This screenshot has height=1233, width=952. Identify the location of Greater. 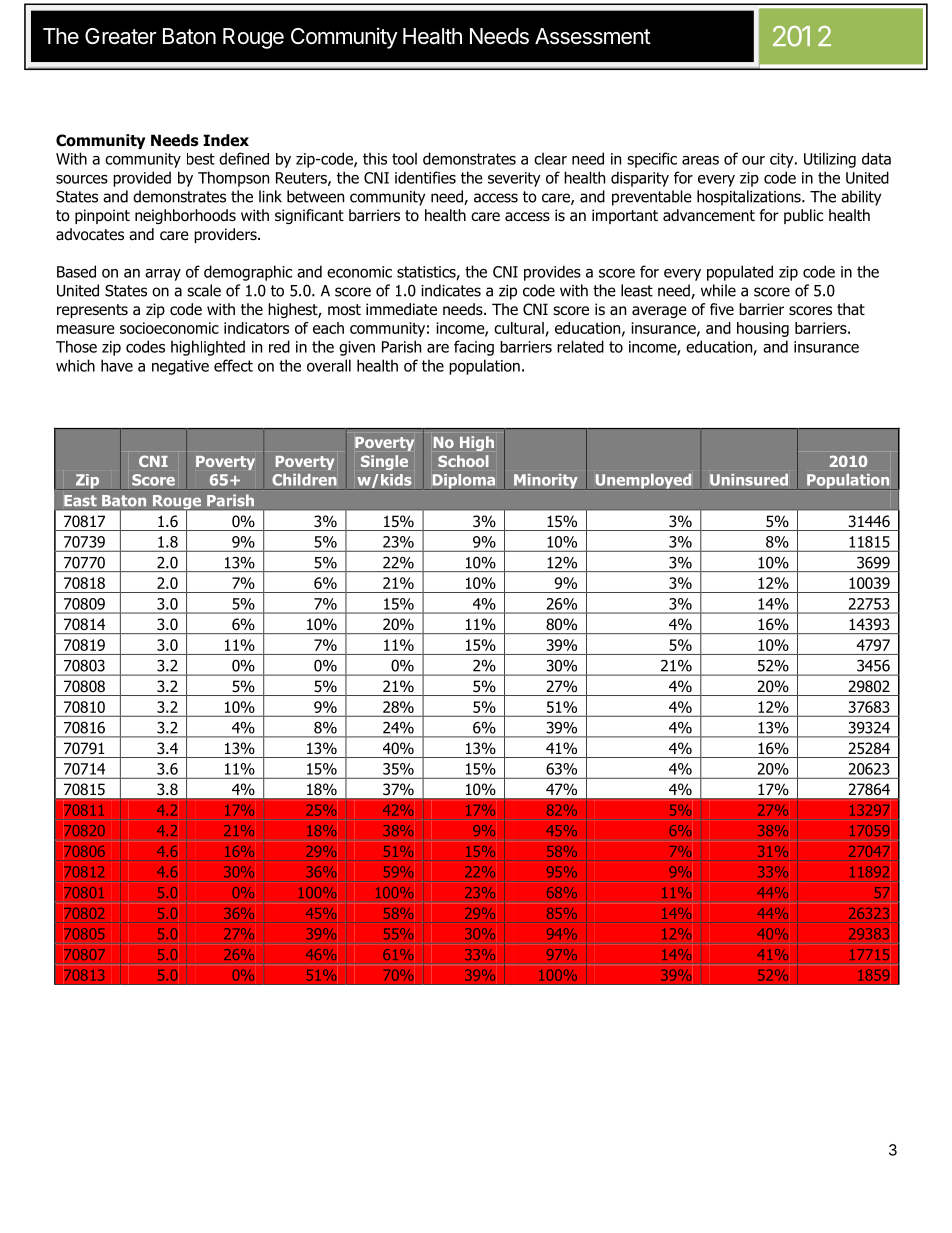
(121, 36).
